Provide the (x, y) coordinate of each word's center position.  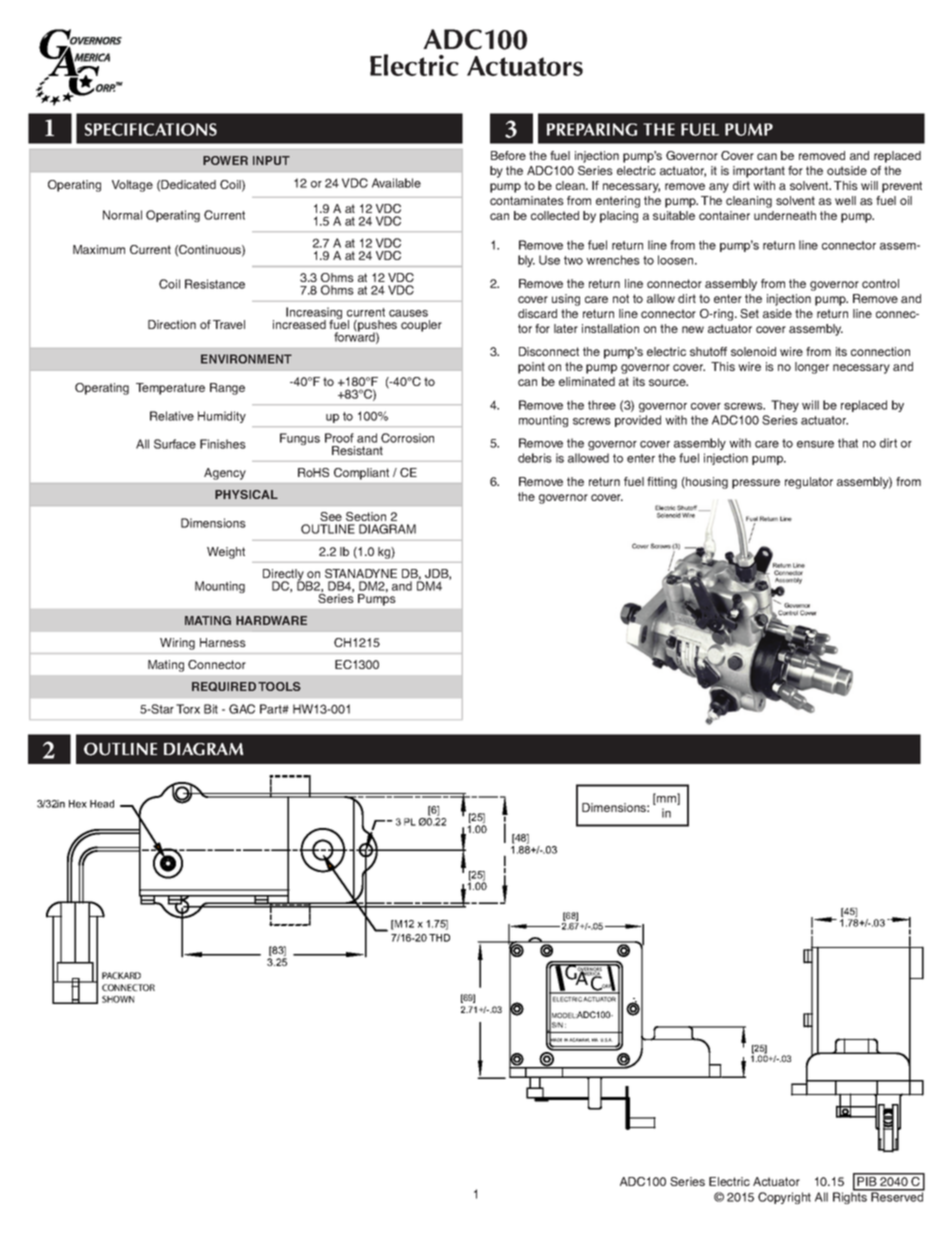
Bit (211, 709)
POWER (225, 160)
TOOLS (279, 686)
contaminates (527, 200)
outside (847, 170)
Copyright (784, 1198)
